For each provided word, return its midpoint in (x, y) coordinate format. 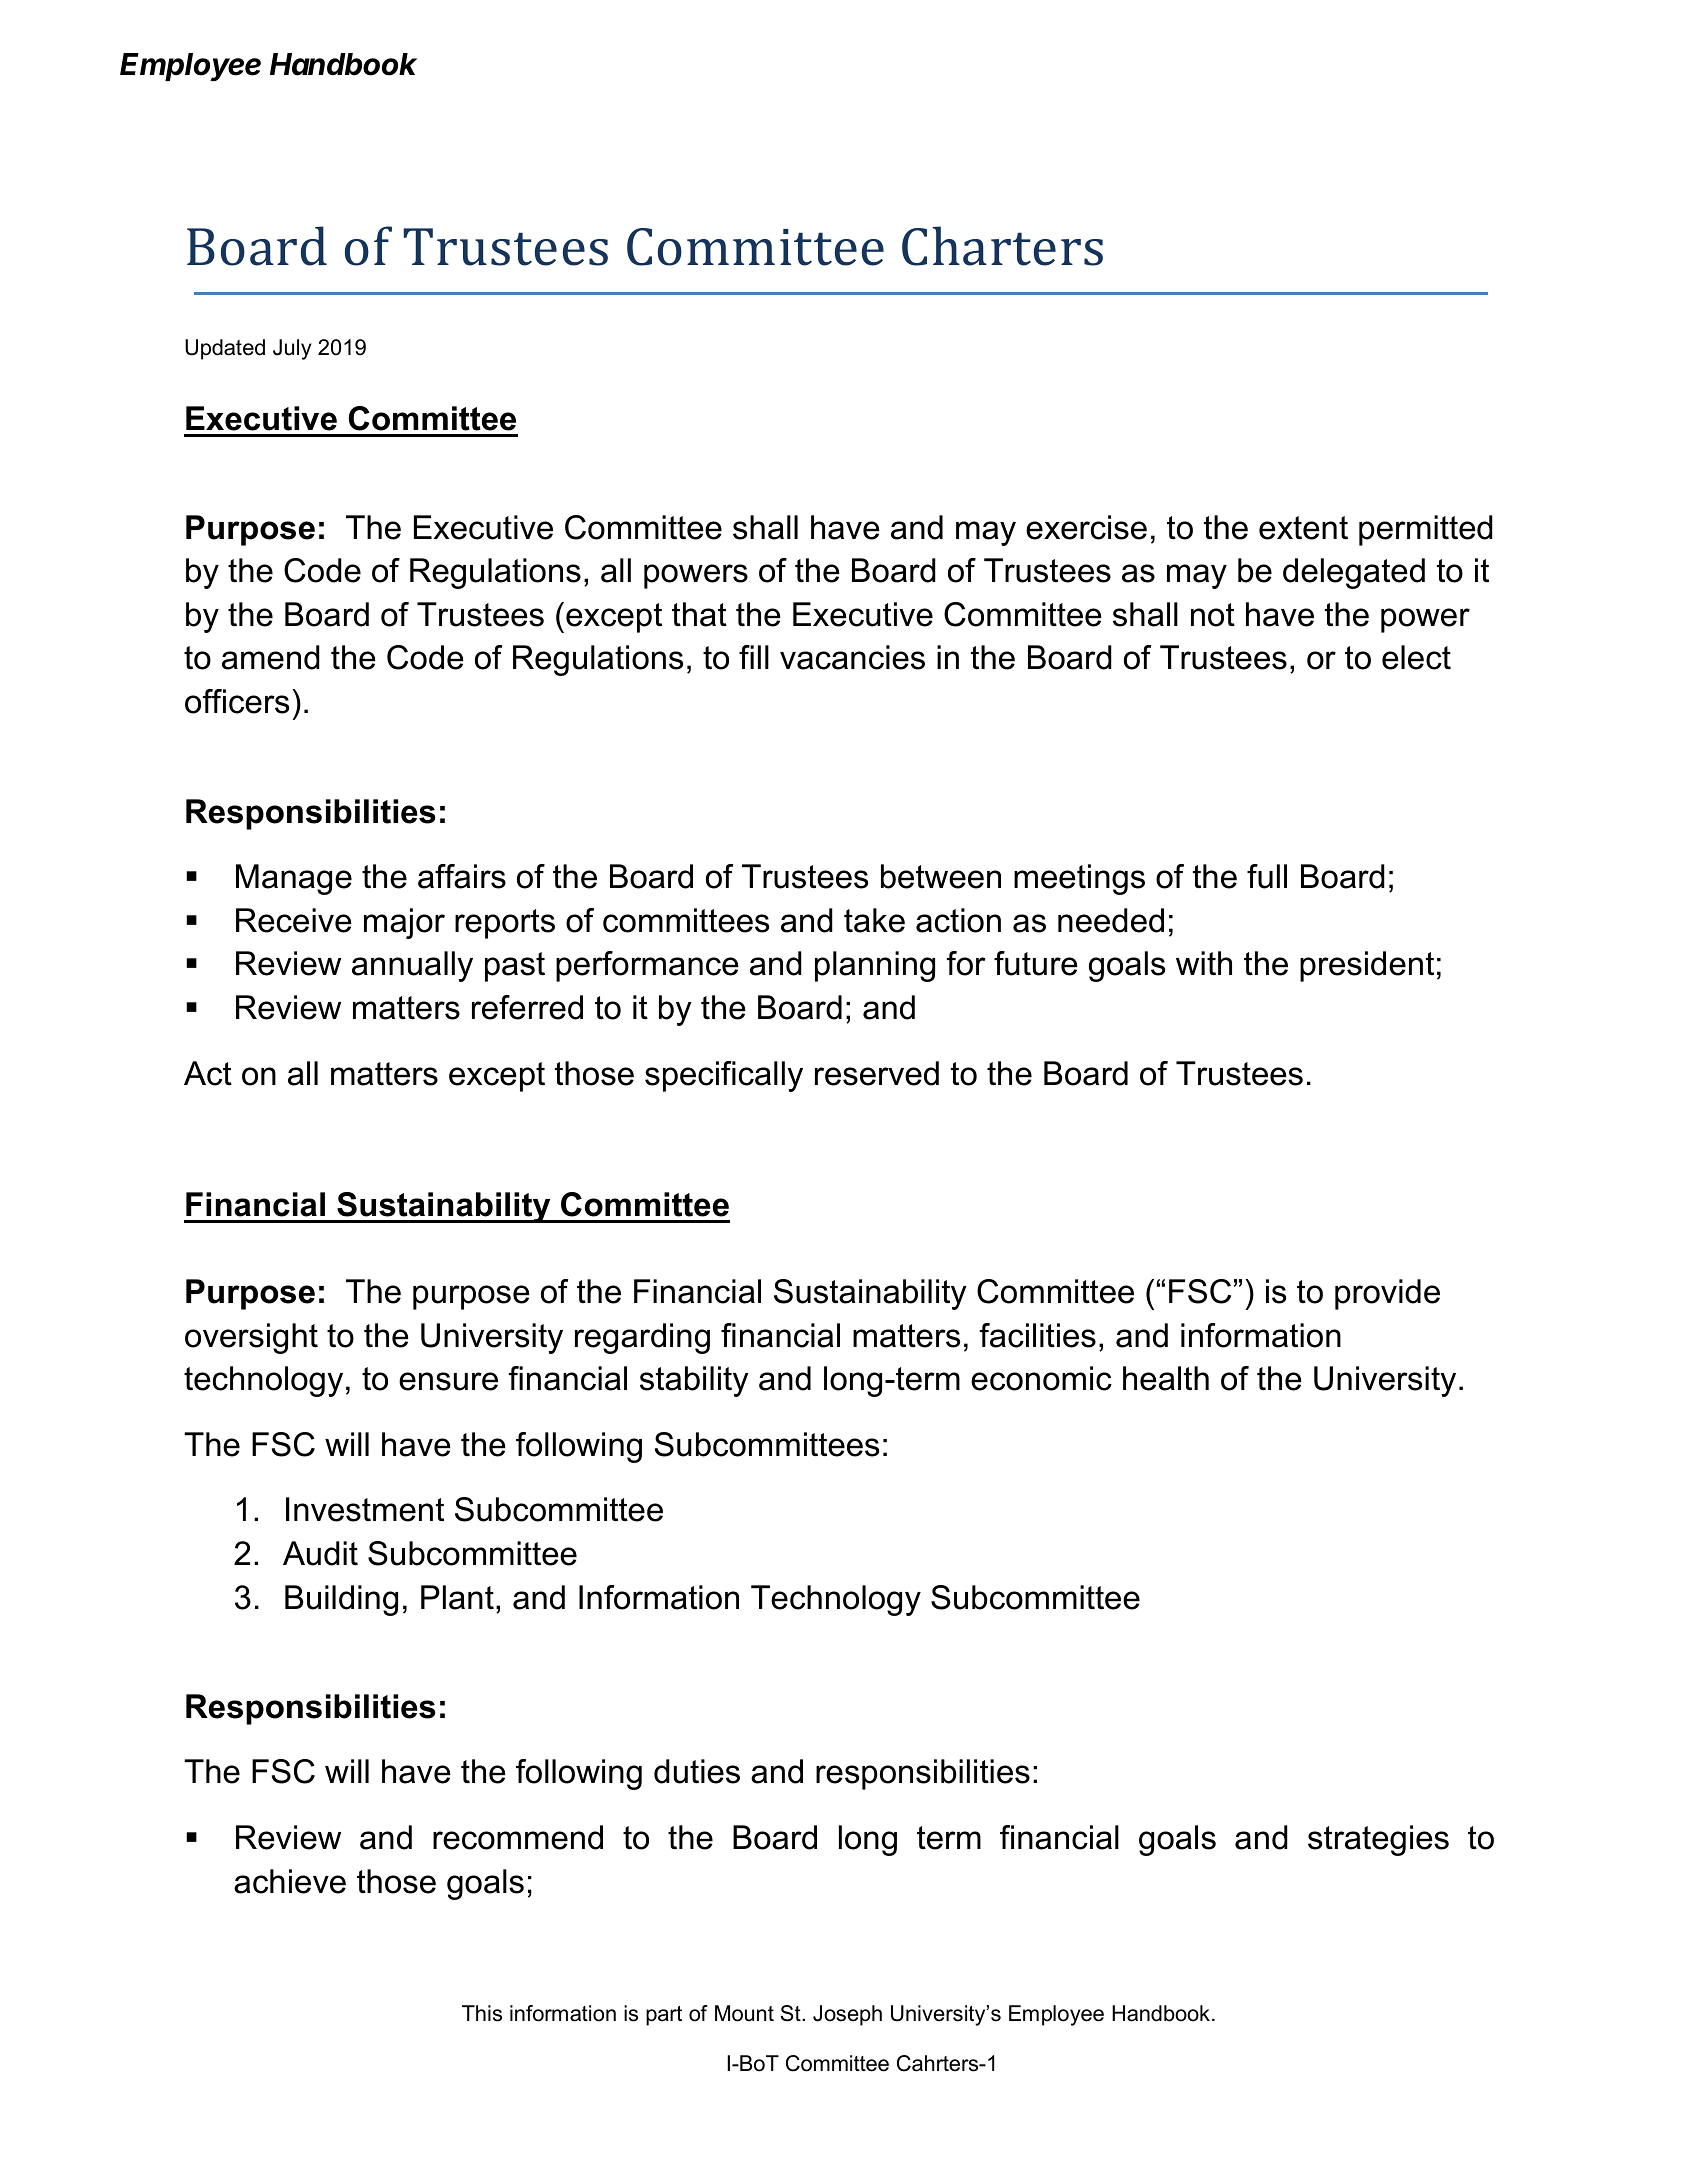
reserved (877, 1073)
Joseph (847, 2015)
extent (1303, 528)
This (482, 2013)
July (292, 349)
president (1367, 966)
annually (412, 966)
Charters (1002, 246)
